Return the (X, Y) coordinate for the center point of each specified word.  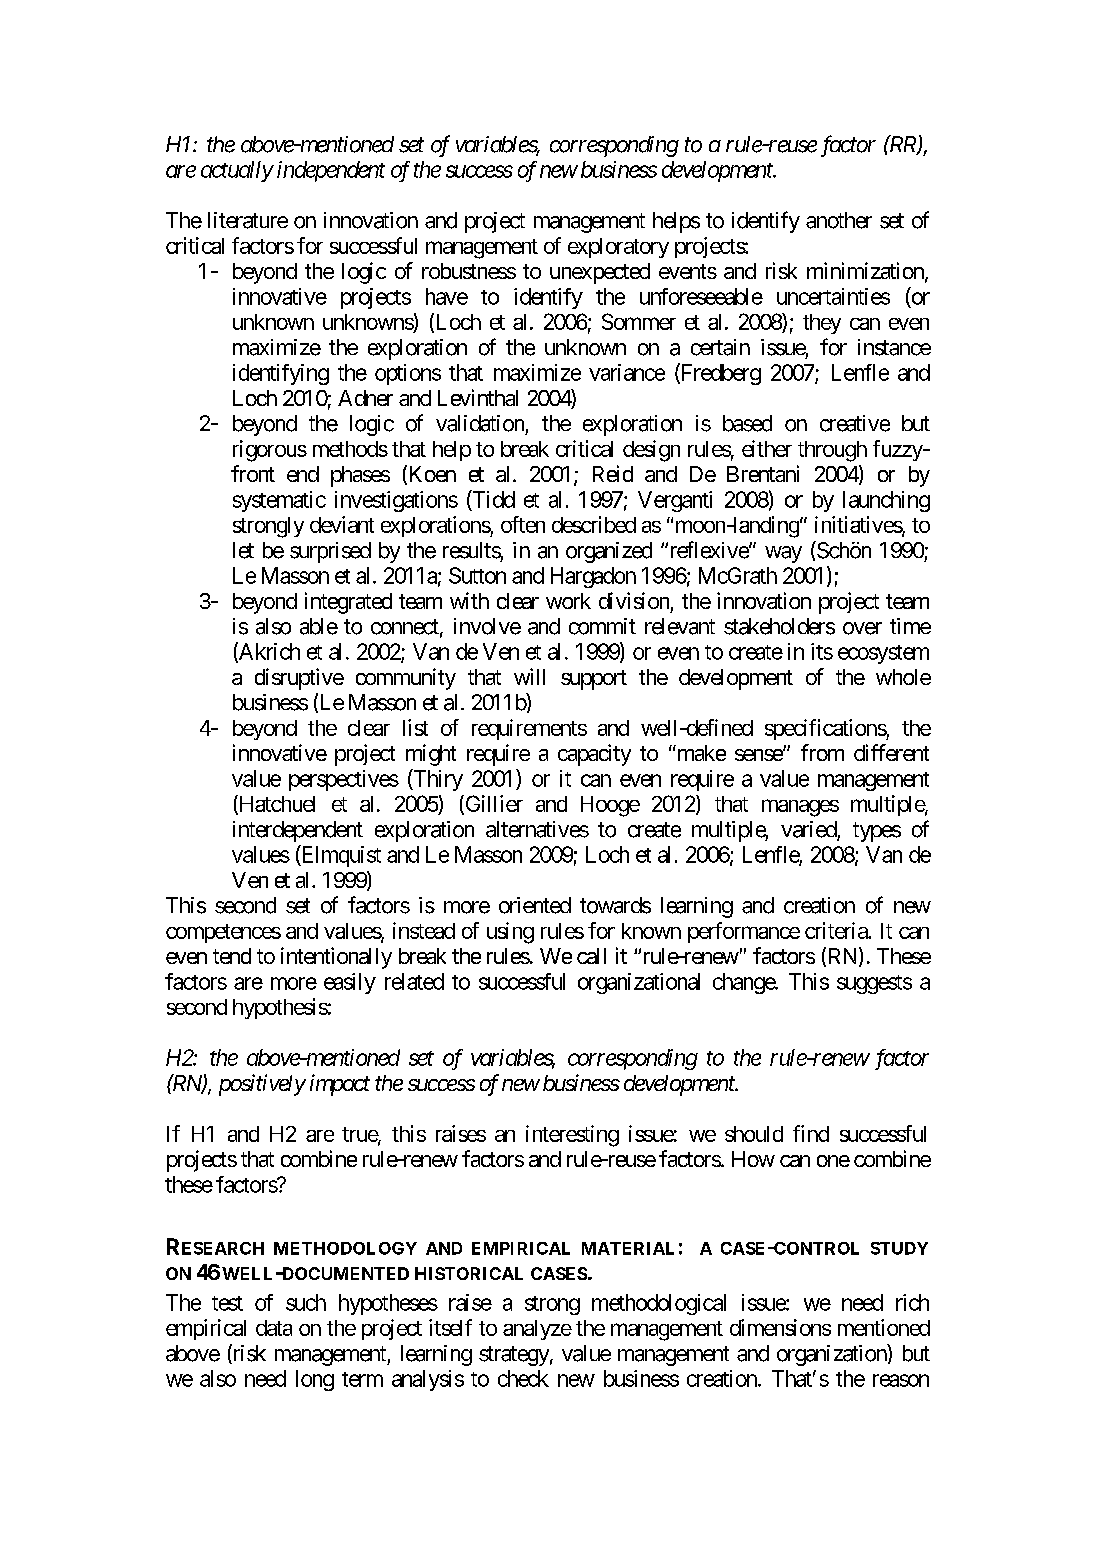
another (839, 220)
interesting (572, 1136)
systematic (279, 501)
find (811, 1133)
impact (340, 1085)
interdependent (298, 831)
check (523, 1378)
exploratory (618, 248)
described (594, 524)
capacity (594, 755)
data (274, 1328)
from (822, 752)
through (832, 451)
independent (331, 171)
